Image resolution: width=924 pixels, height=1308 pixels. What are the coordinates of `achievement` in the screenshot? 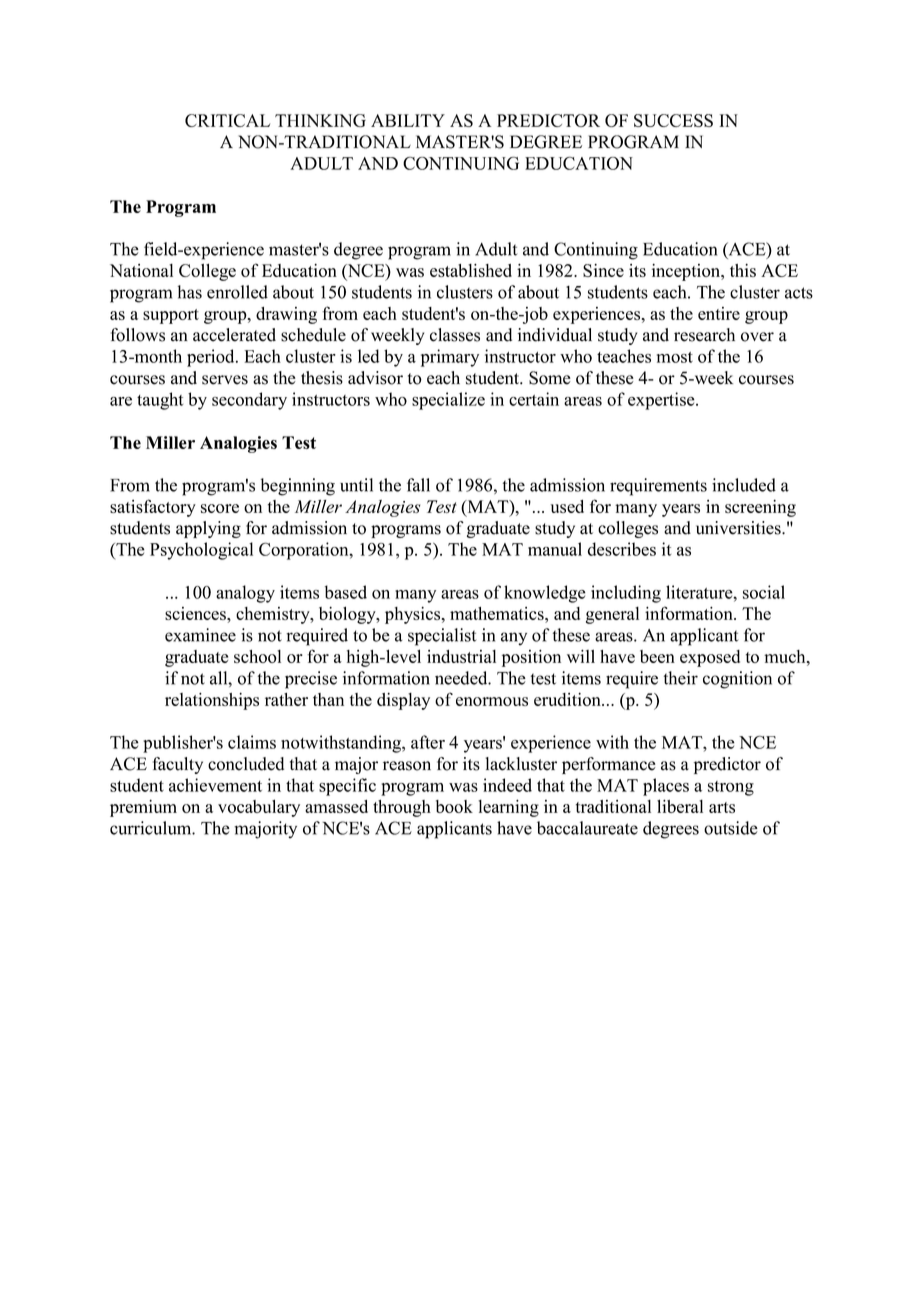 It's located at (215, 785).
